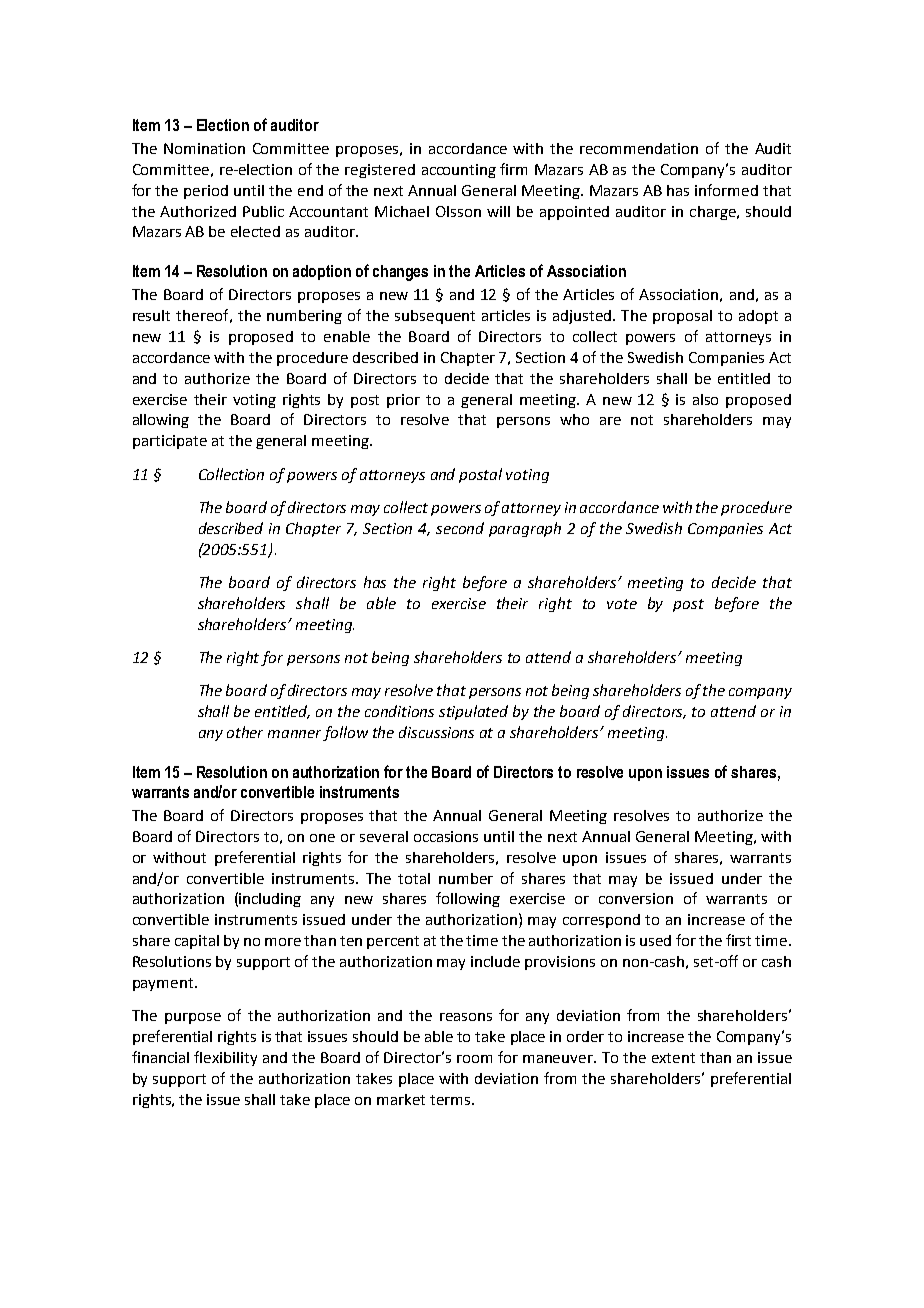  I want to click on accounting, so click(459, 171).
